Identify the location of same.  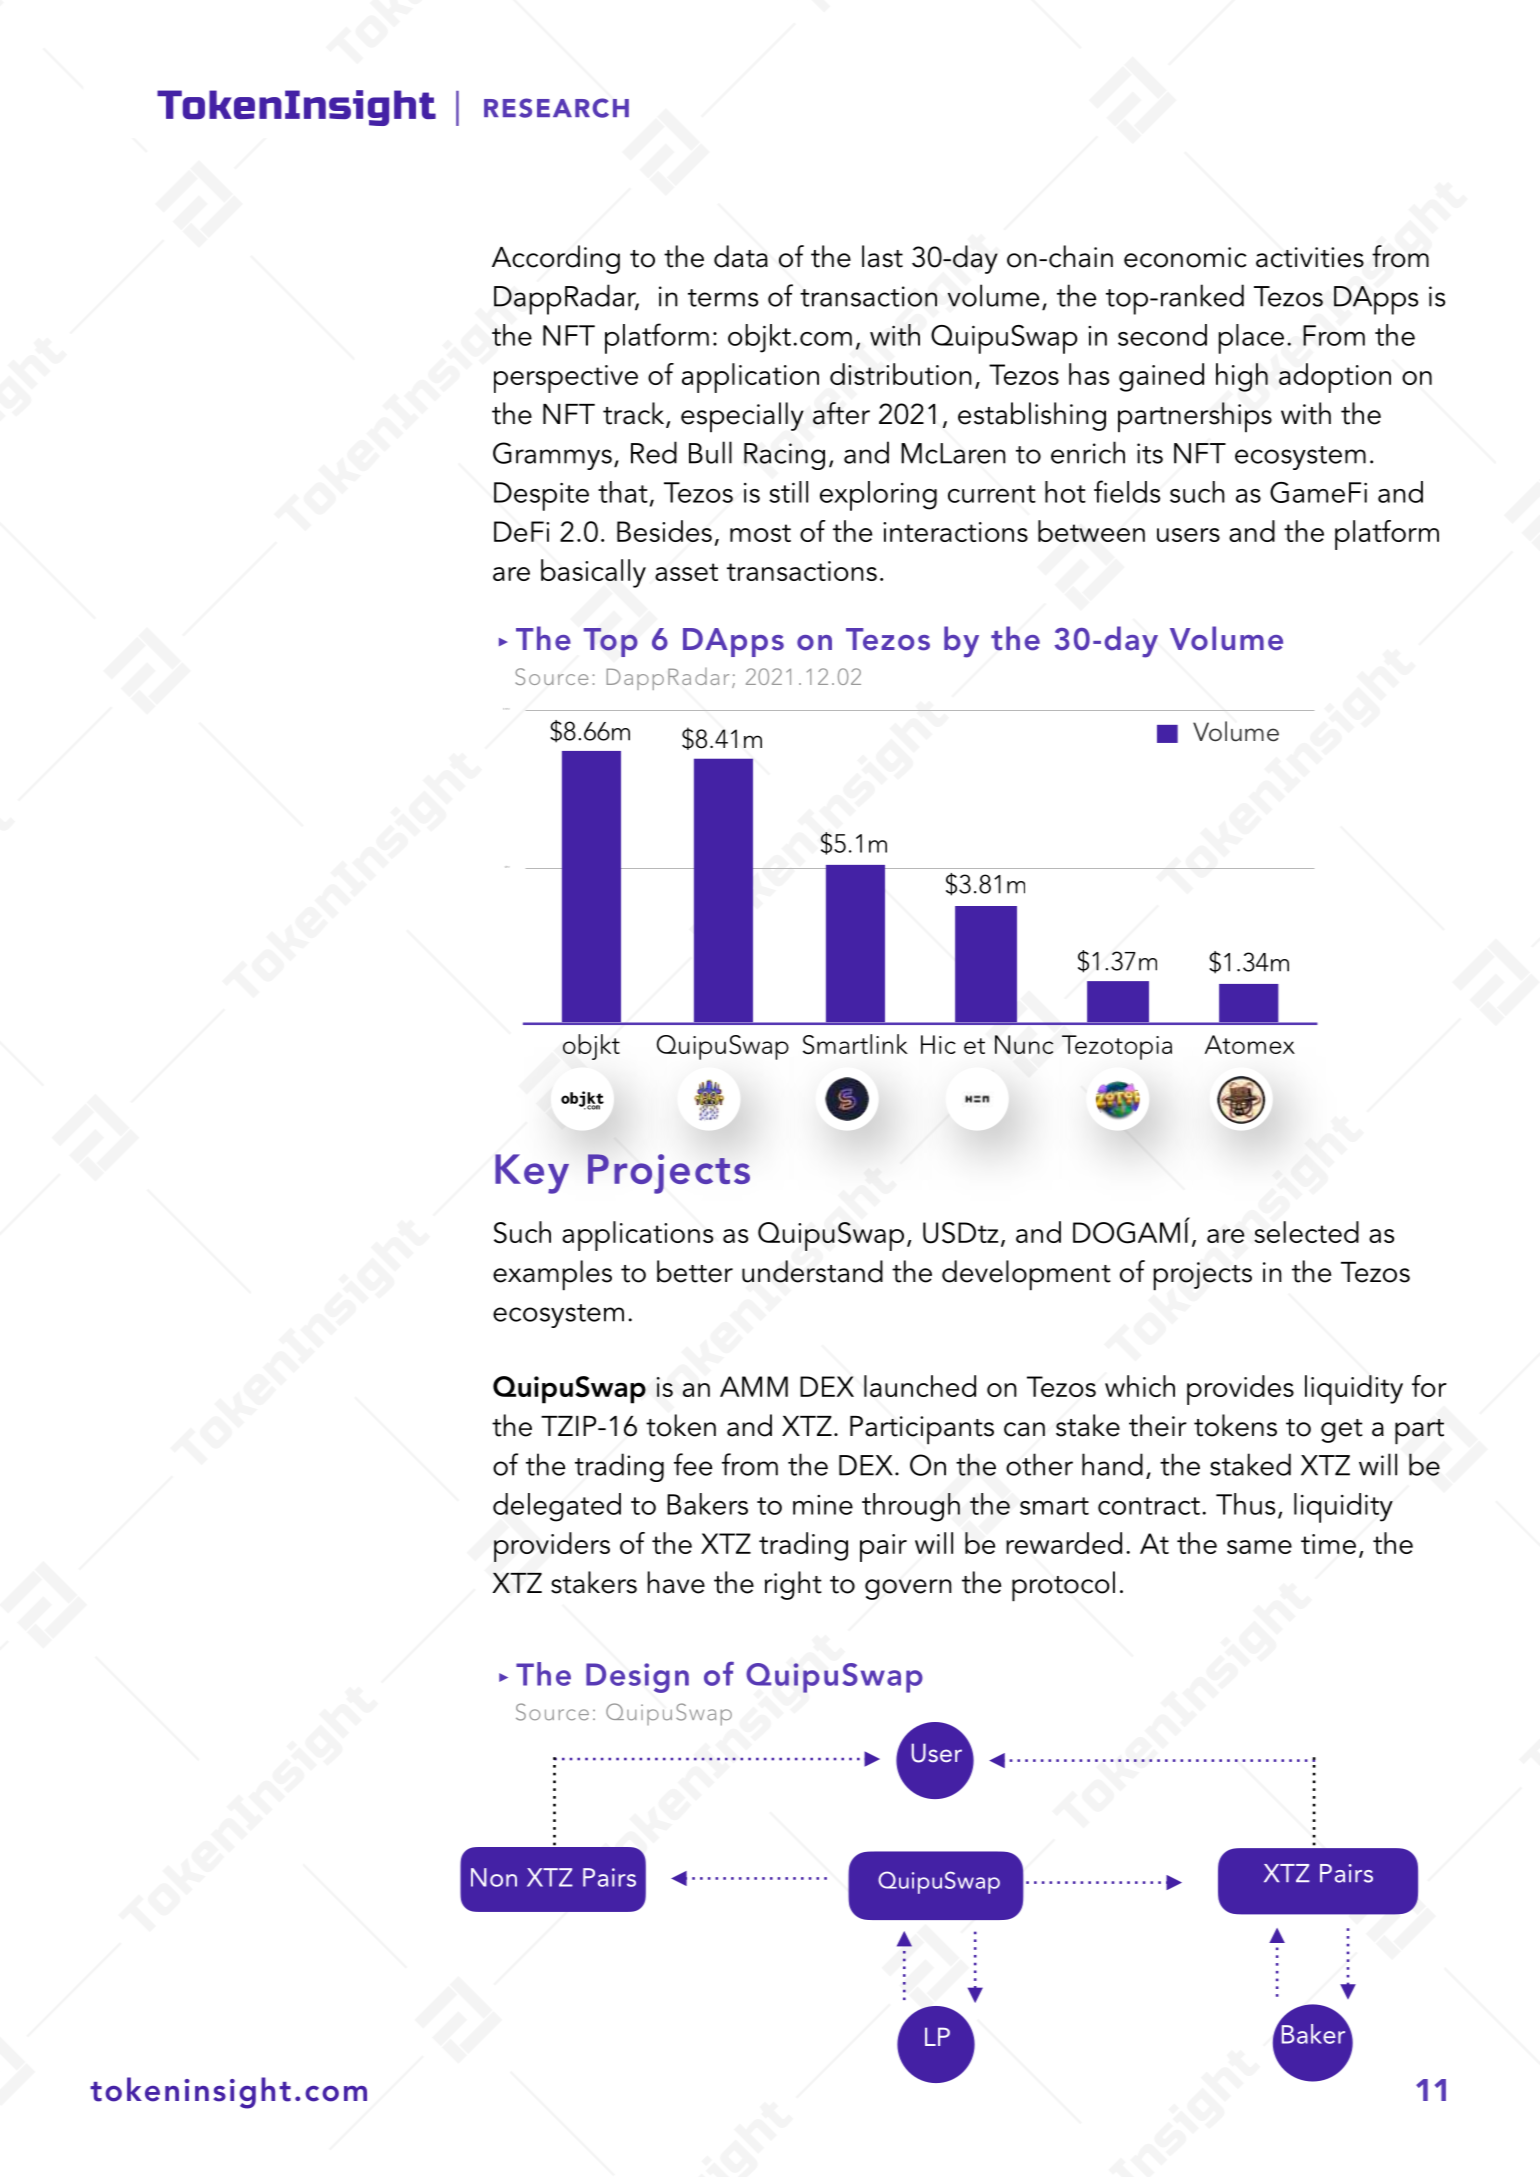
(1259, 1547).
